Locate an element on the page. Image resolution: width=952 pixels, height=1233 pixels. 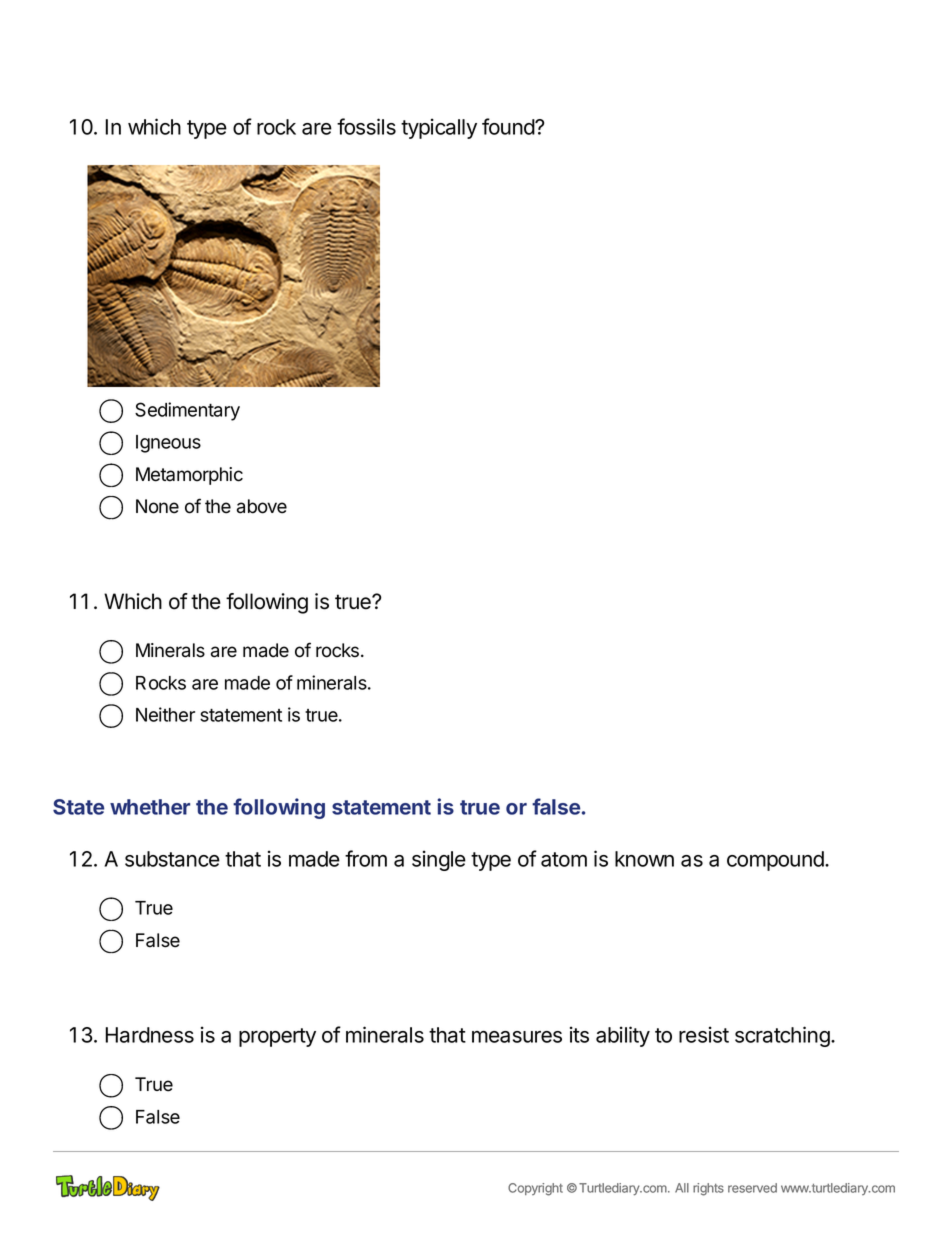
Igneous is located at coordinates (168, 444).
